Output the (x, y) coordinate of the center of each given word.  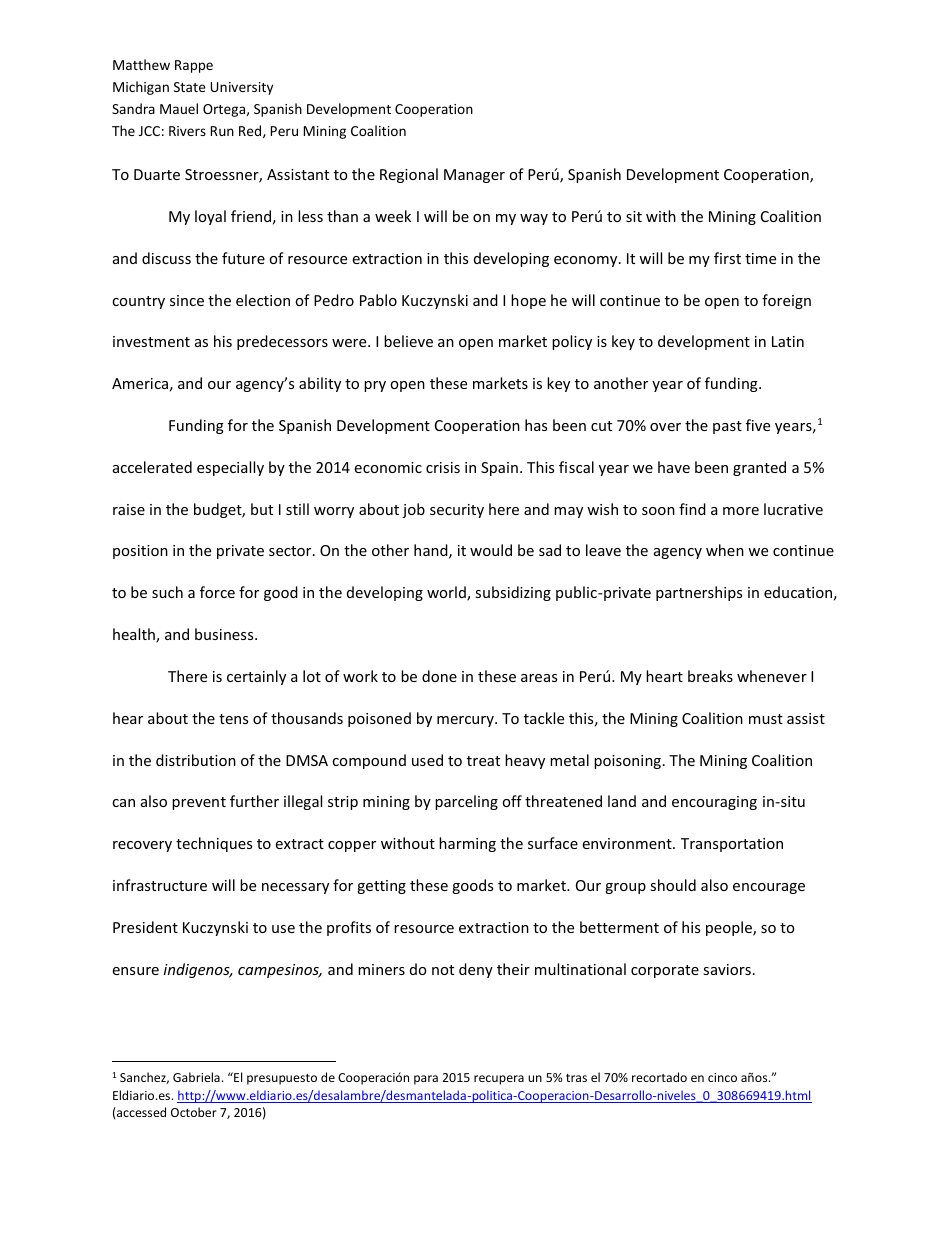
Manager (474, 176)
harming (467, 844)
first (727, 258)
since (187, 300)
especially (230, 468)
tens (233, 719)
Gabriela (196, 1077)
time (760, 258)
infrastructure (160, 885)
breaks (710, 676)
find (692, 509)
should (673, 885)
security (457, 511)
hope (528, 301)
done (439, 676)
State (190, 87)
